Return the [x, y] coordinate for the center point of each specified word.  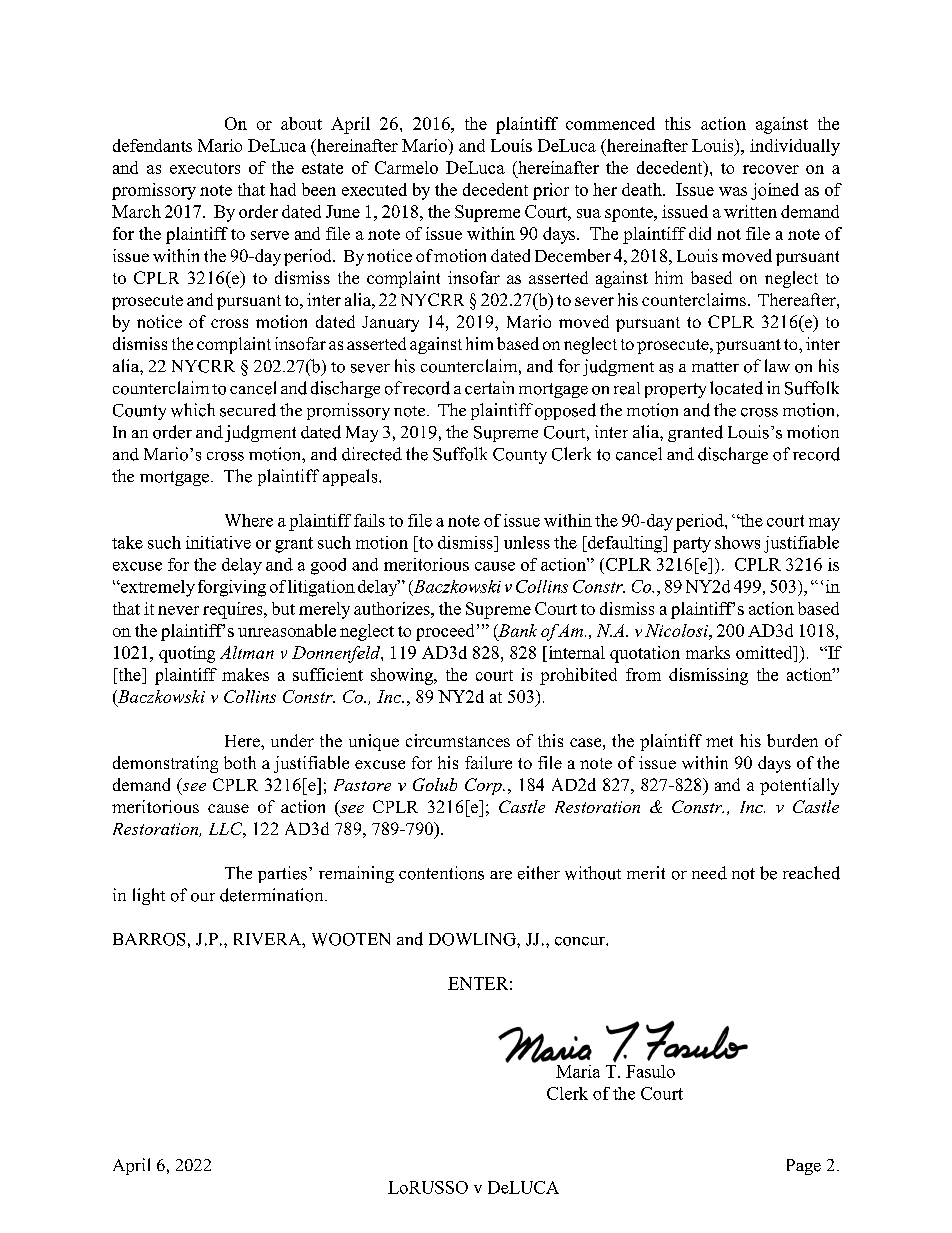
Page [804, 1167]
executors [205, 168]
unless [527, 542]
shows [737, 542]
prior [551, 191]
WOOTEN [351, 939]
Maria [578, 1071]
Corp [484, 786]
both [240, 762]
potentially [799, 786]
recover [771, 169]
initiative [218, 542]
